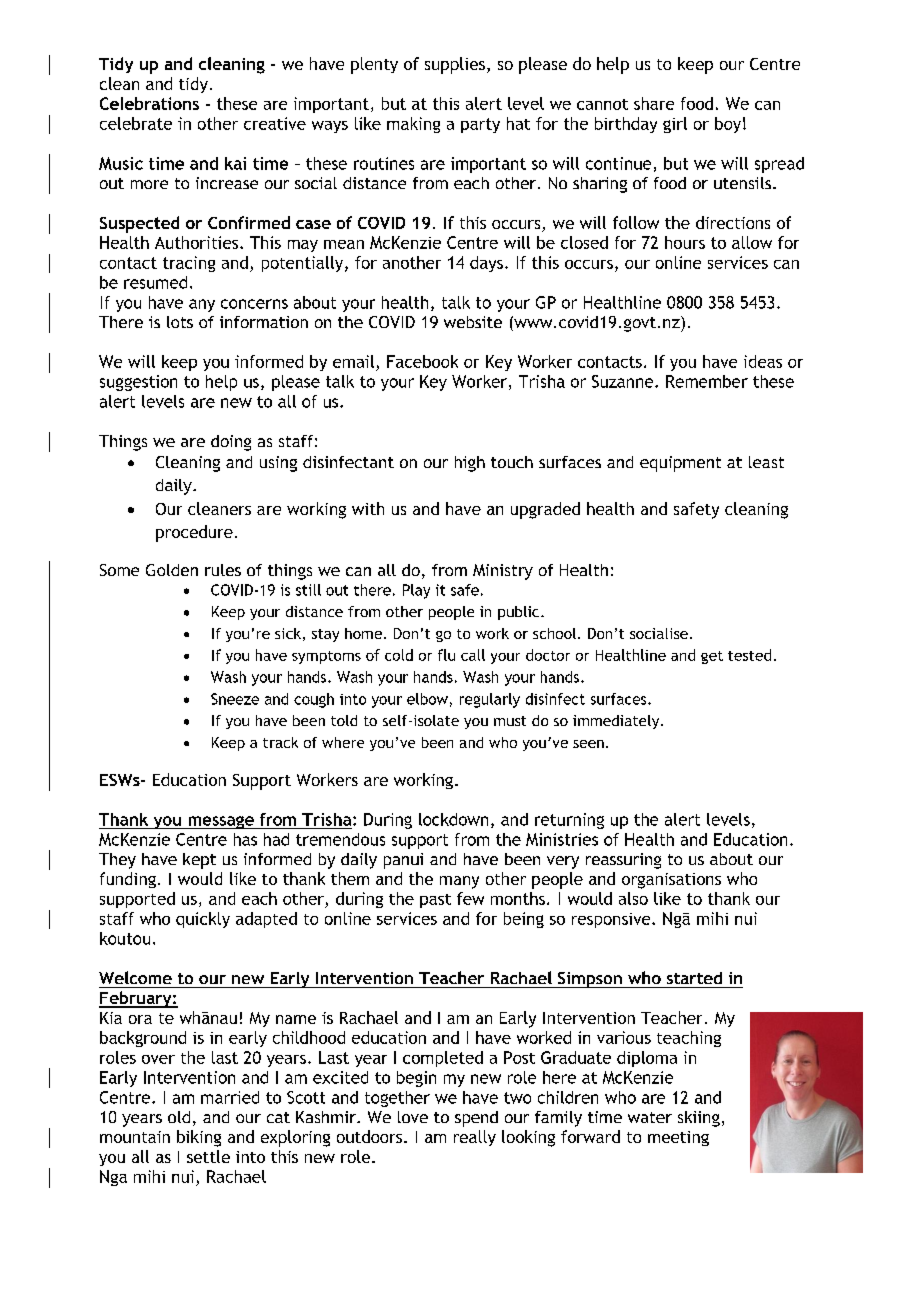 This screenshot has height=1308, width=924. Describe the element at coordinates (199, 1138) in the screenshot. I see `biking` at that location.
